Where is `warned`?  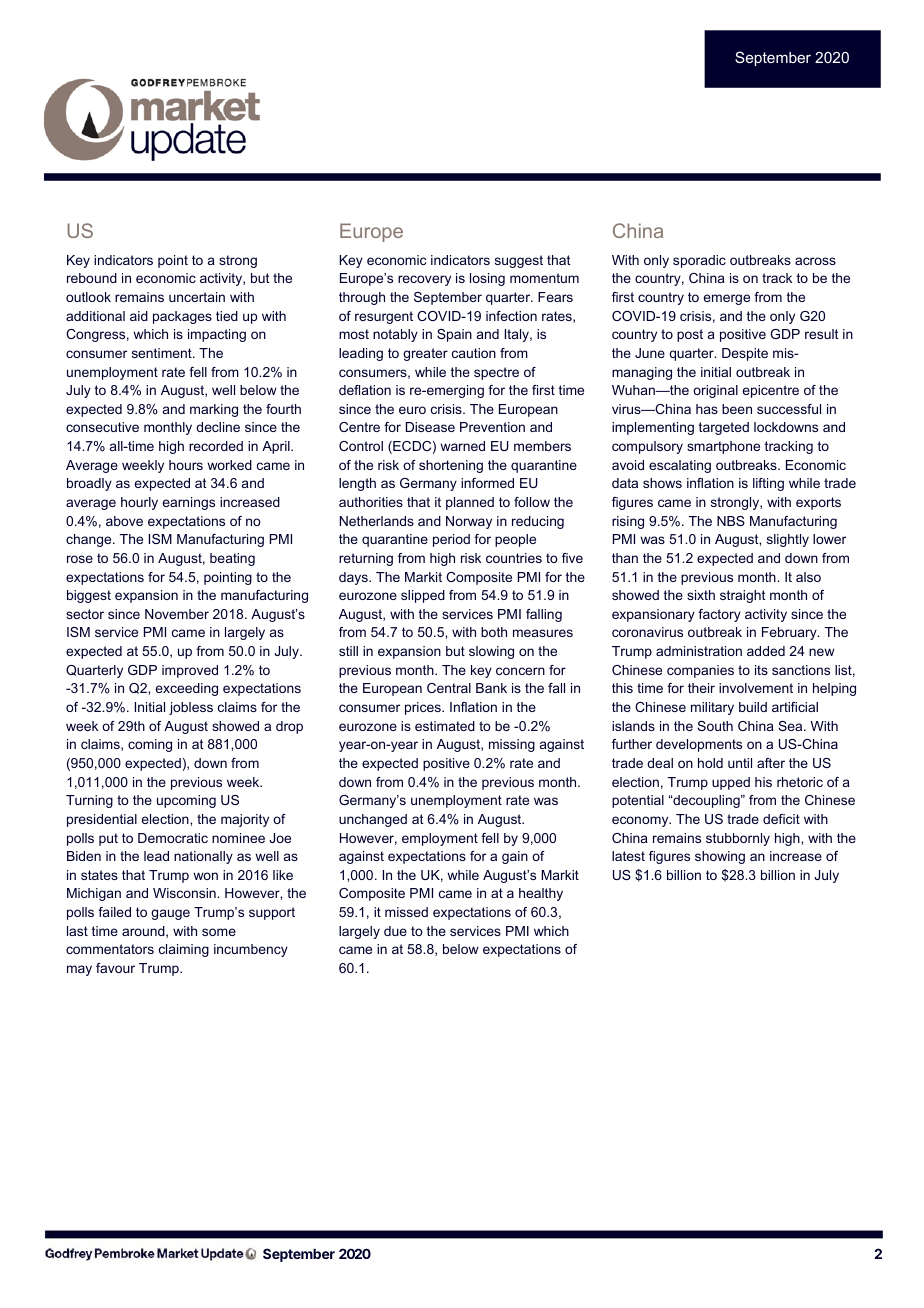 warned is located at coordinates (462, 446).
